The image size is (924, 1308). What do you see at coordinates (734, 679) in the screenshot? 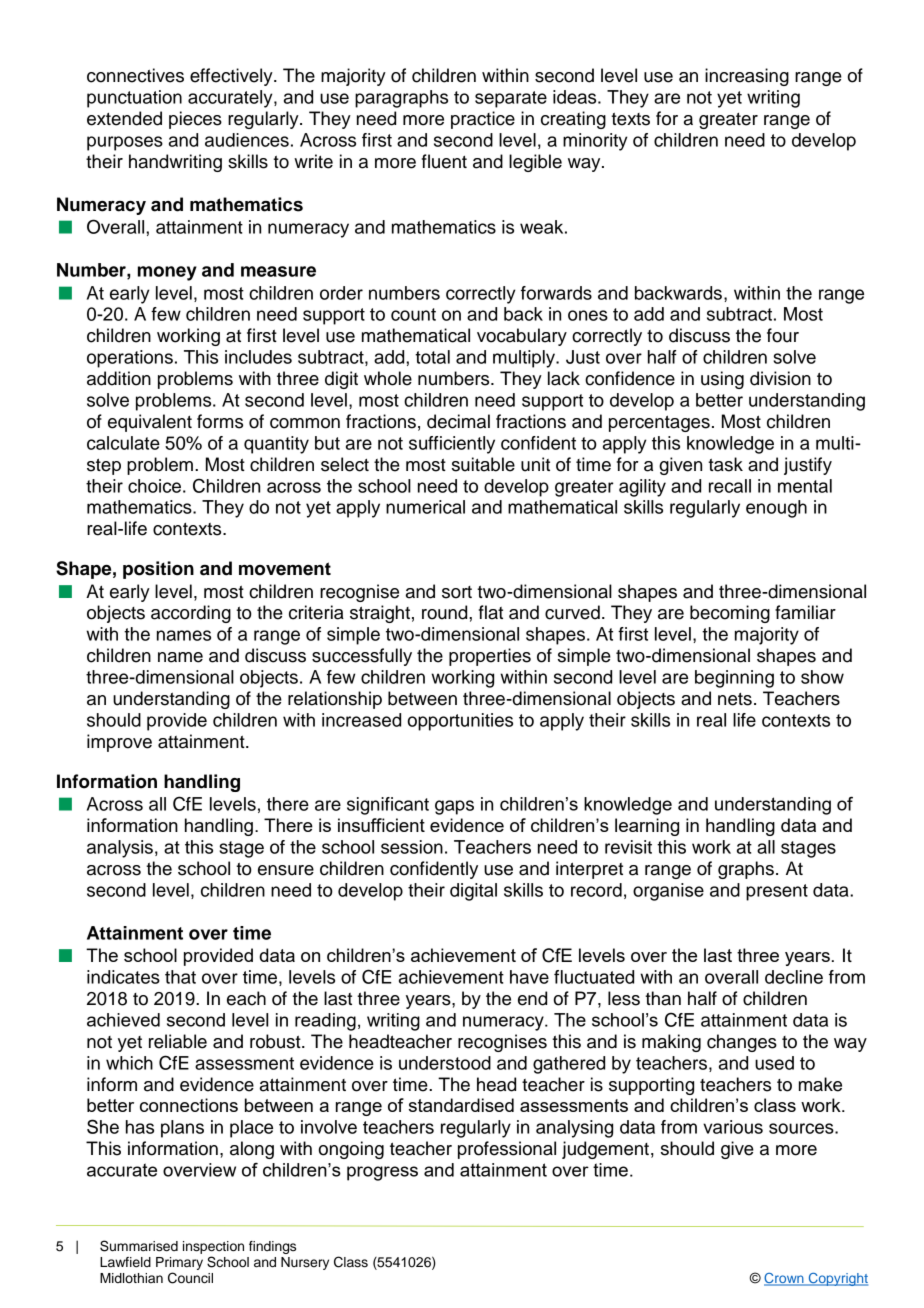
I see `beginning` at bounding box center [734, 679].
